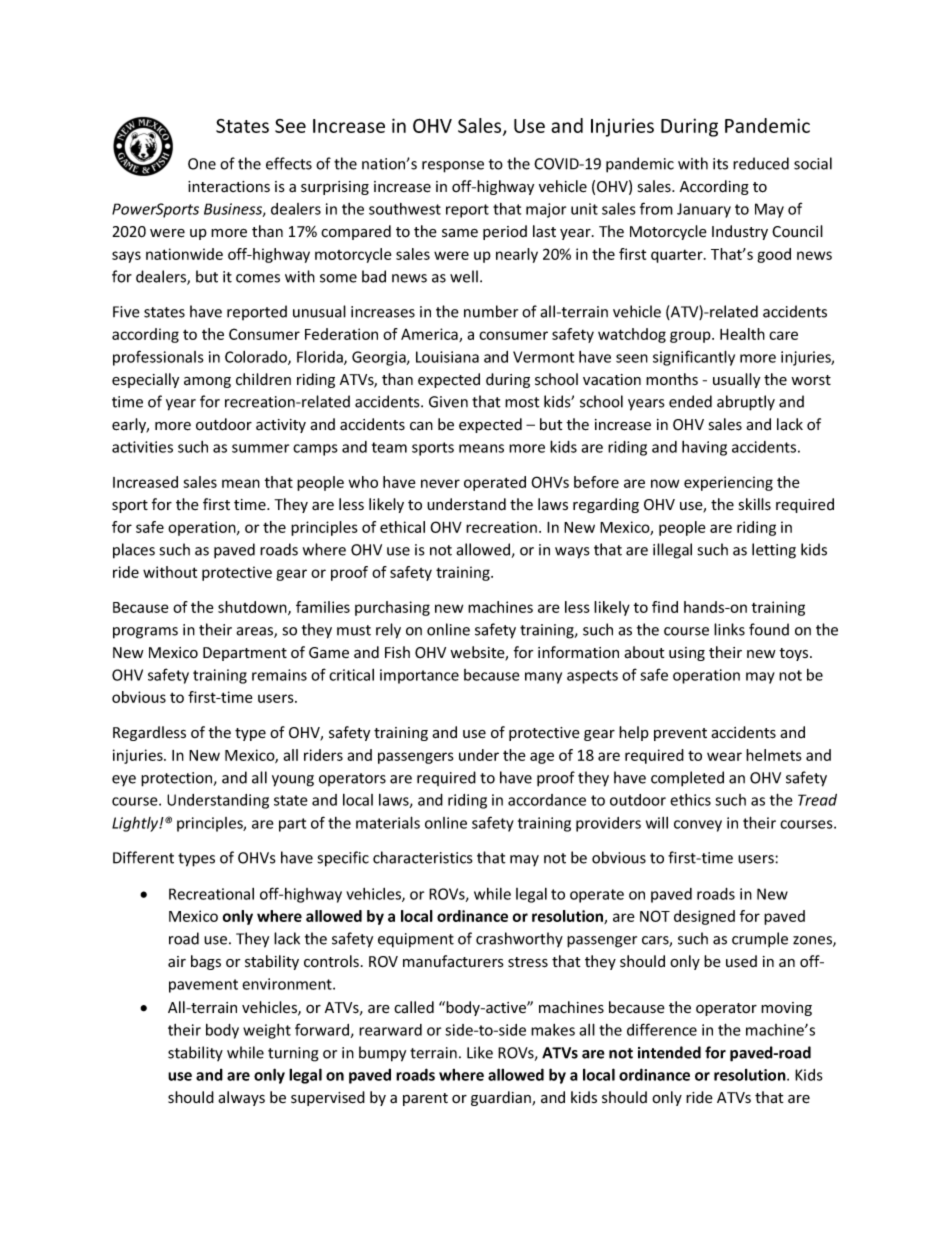 The height and width of the page is (1233, 952). Describe the element at coordinates (704, 210) in the page. I see `January` at that location.
